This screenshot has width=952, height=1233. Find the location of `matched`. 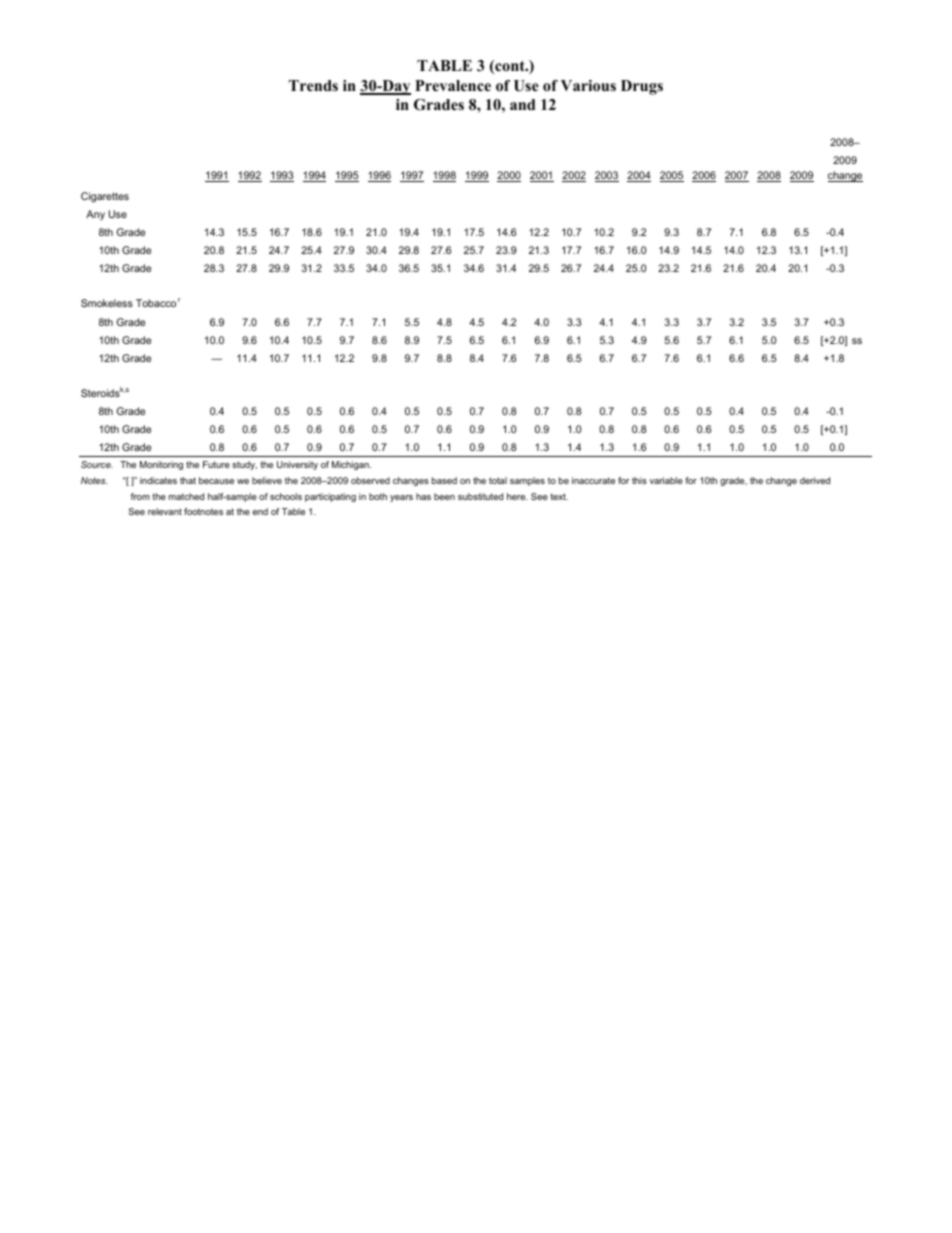

matched is located at coordinates (186, 496).
